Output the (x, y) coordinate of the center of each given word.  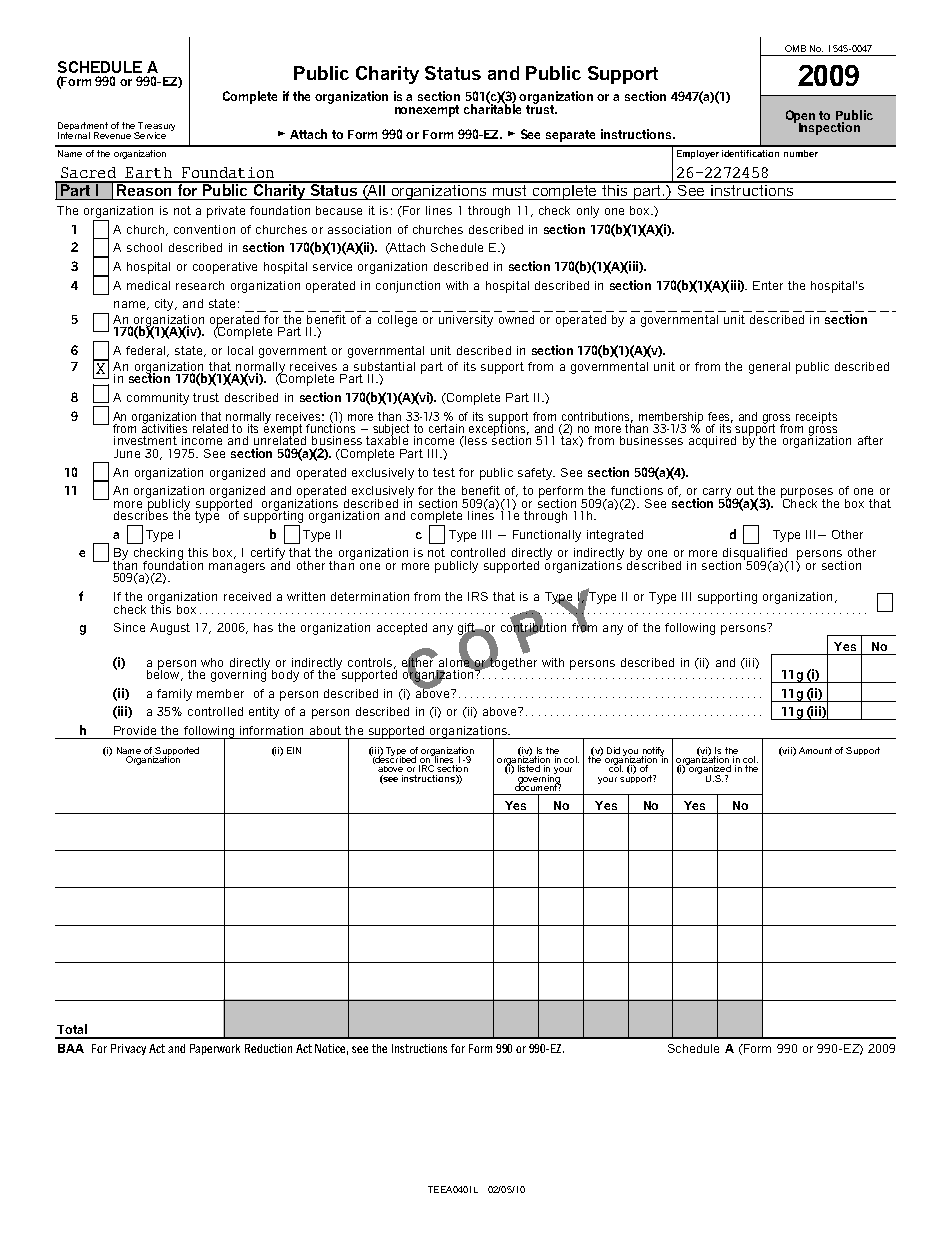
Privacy (128, 1049)
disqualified (755, 555)
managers (237, 568)
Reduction (268, 1048)
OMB (795, 48)
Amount (815, 750)
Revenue (112, 135)
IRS (478, 596)
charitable (492, 108)
